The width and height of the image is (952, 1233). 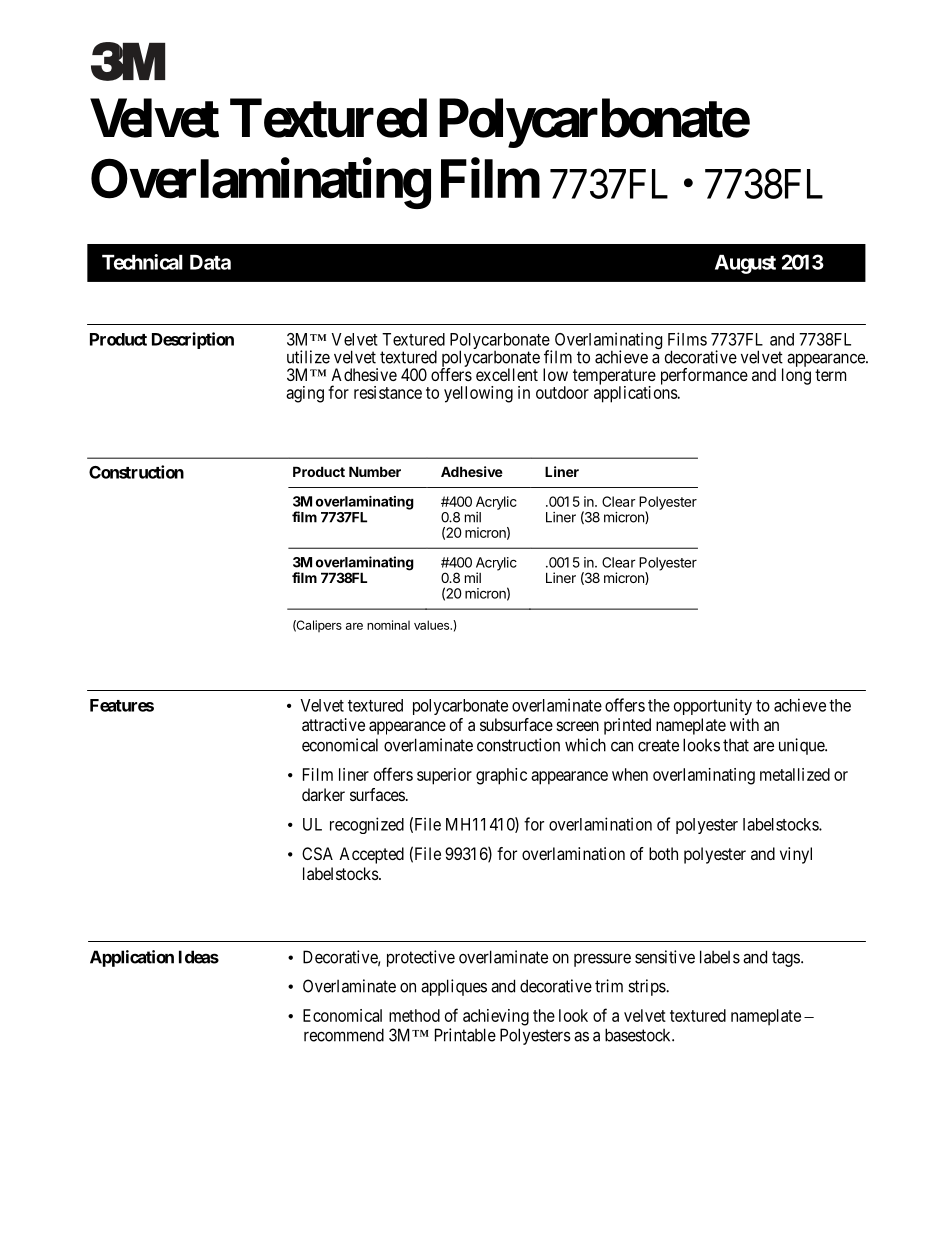 I want to click on nominal, so click(x=388, y=625).
